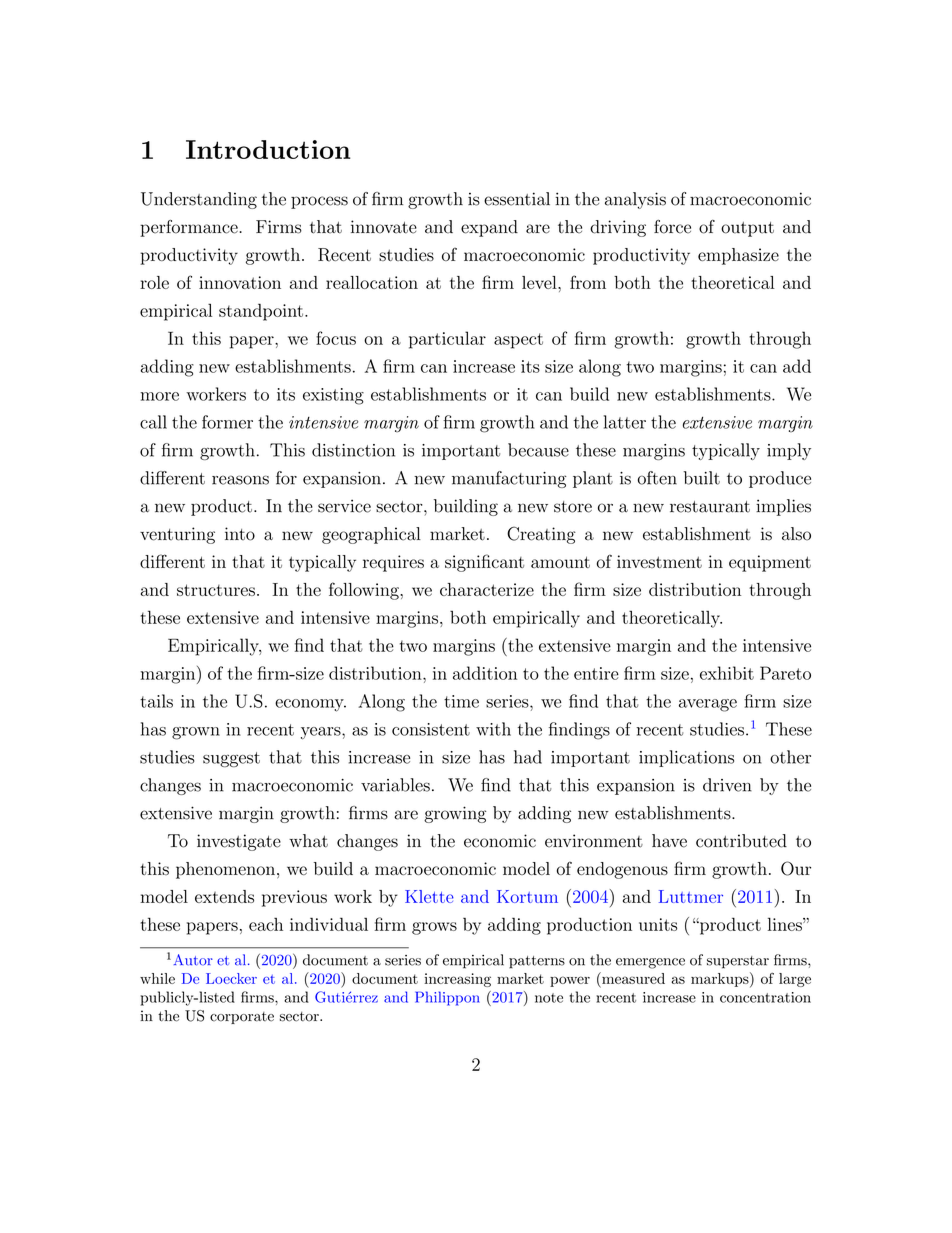  Describe the element at coordinates (517, 199) in the image. I see `essential` at that location.
